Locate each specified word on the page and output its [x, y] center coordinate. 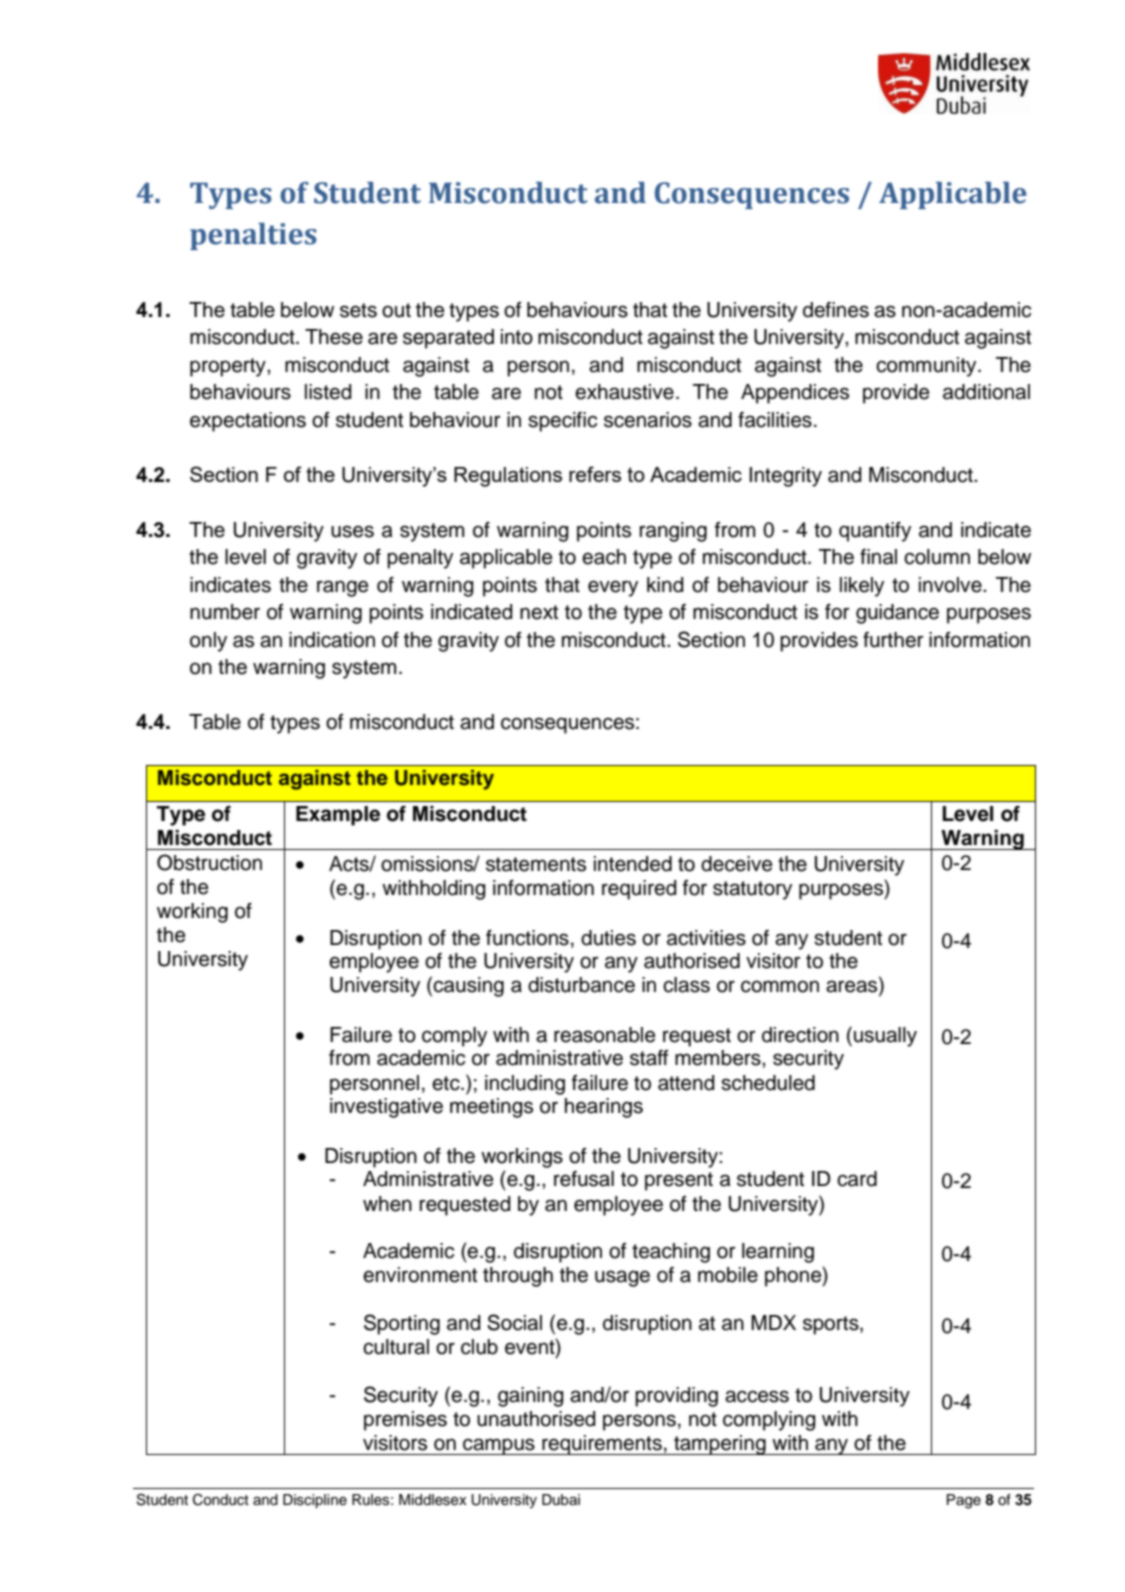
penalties [253, 236]
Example [338, 816]
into [517, 337]
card [857, 1179]
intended [633, 864]
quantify [875, 532]
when [387, 1204]
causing [468, 987]
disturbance [581, 985]
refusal [584, 1179]
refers [595, 474]
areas [853, 987]
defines [836, 310]
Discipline [315, 1501]
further [893, 640]
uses [352, 531]
